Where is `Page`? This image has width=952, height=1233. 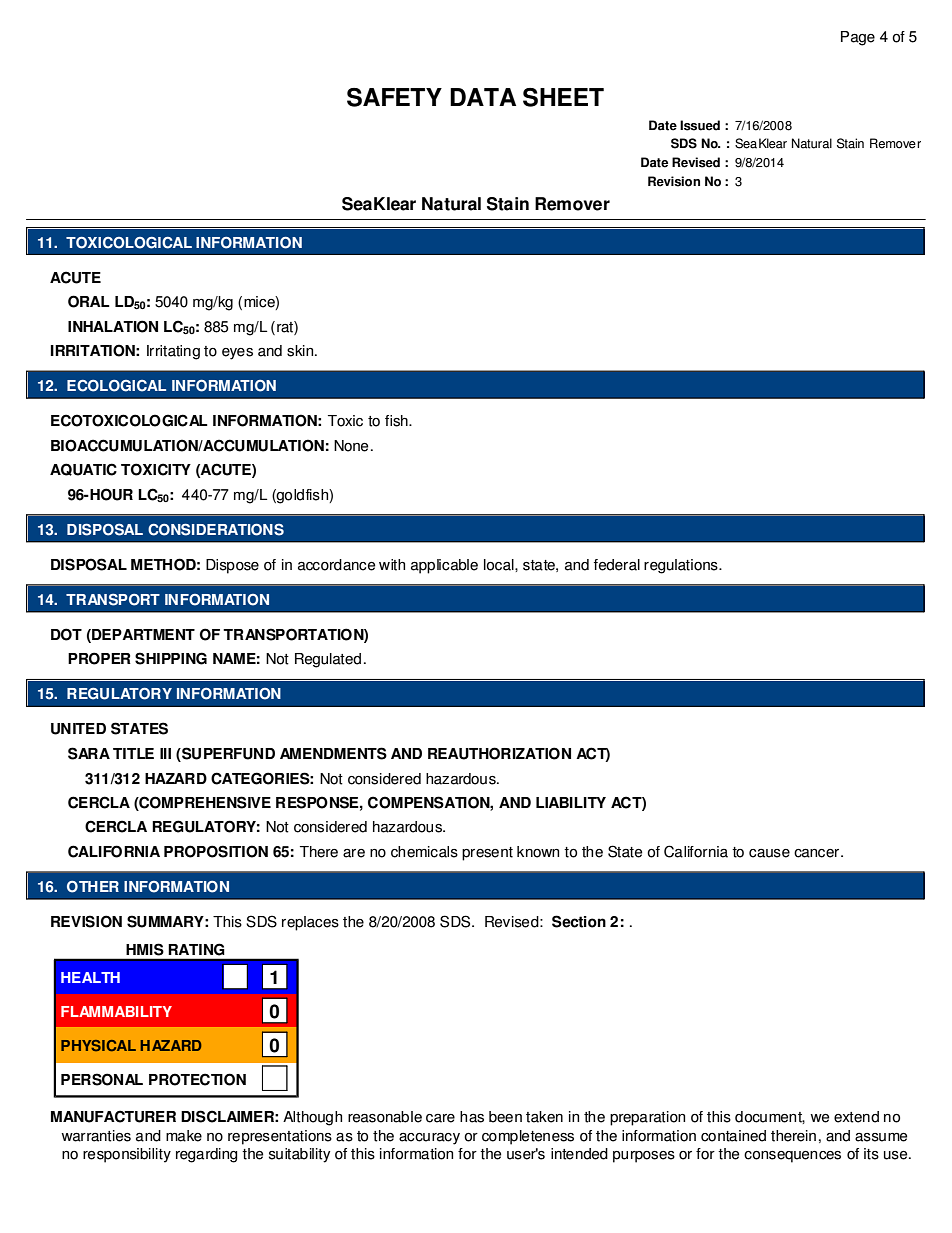
Page is located at coordinates (858, 38).
